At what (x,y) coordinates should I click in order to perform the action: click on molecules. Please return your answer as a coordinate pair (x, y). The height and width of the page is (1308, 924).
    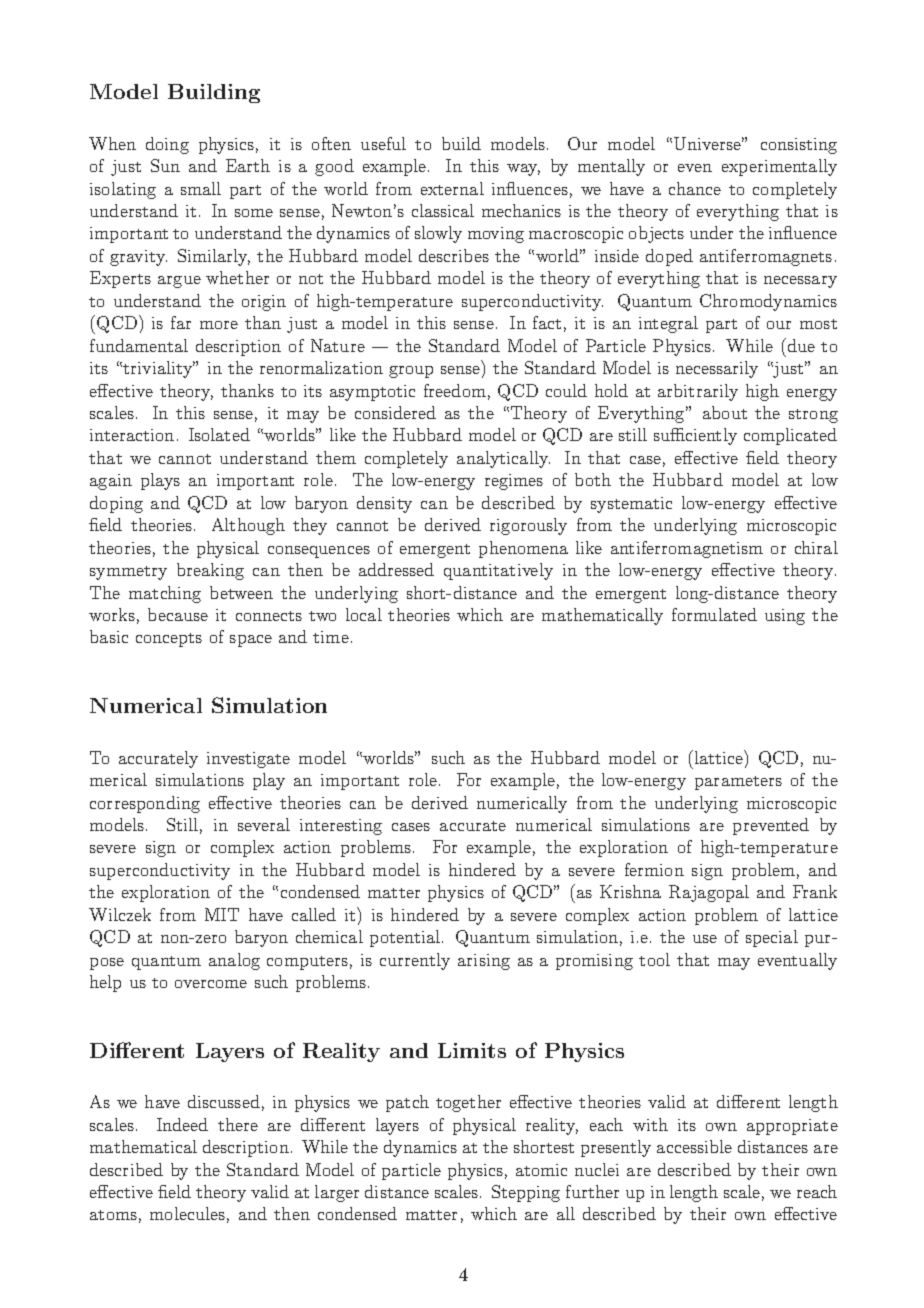
    Looking at the image, I should click on (187, 1213).
